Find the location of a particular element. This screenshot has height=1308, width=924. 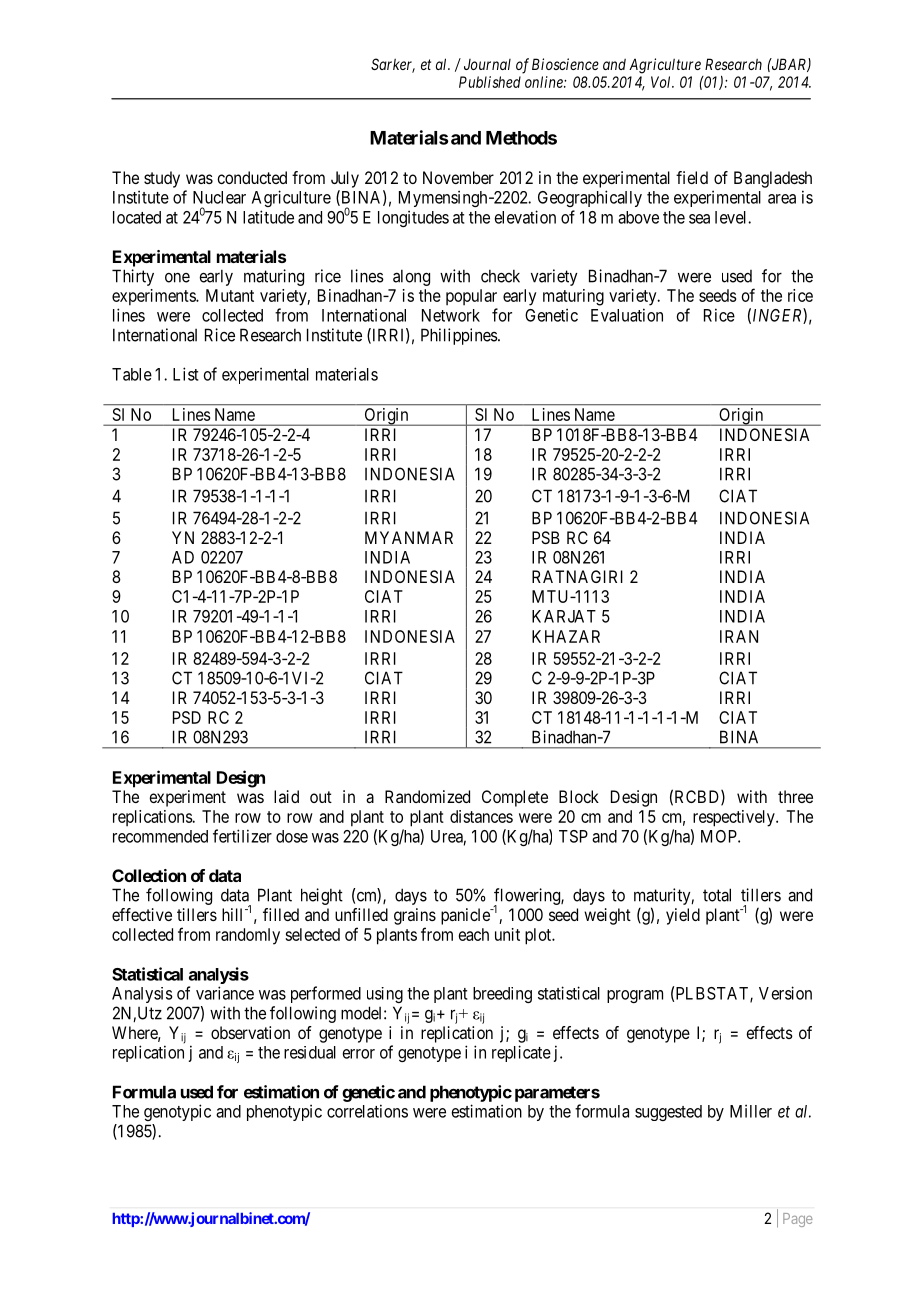

correlations is located at coordinates (367, 1111).
